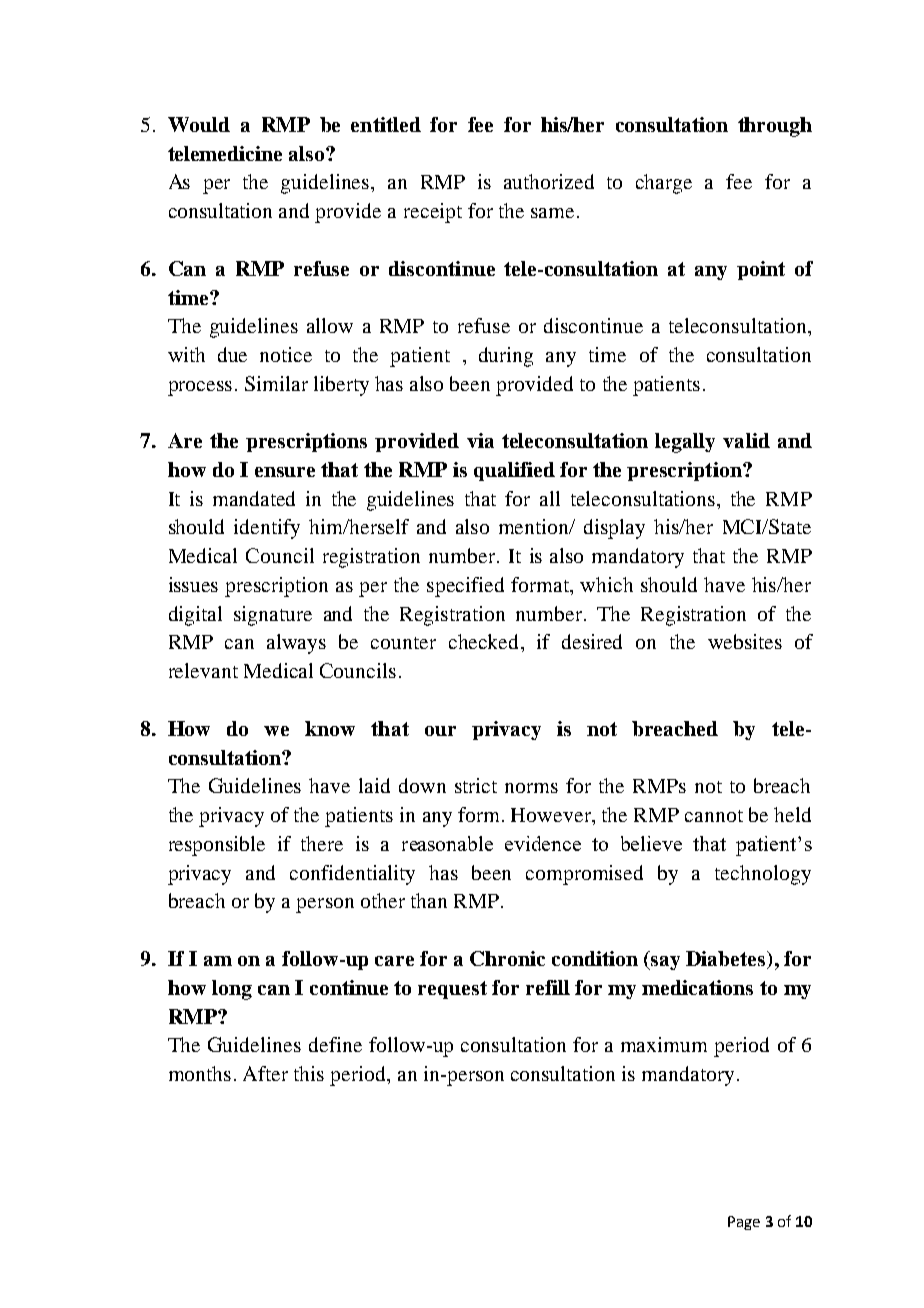  Describe the element at coordinates (549, 181) in the image. I see `authorized` at that location.
